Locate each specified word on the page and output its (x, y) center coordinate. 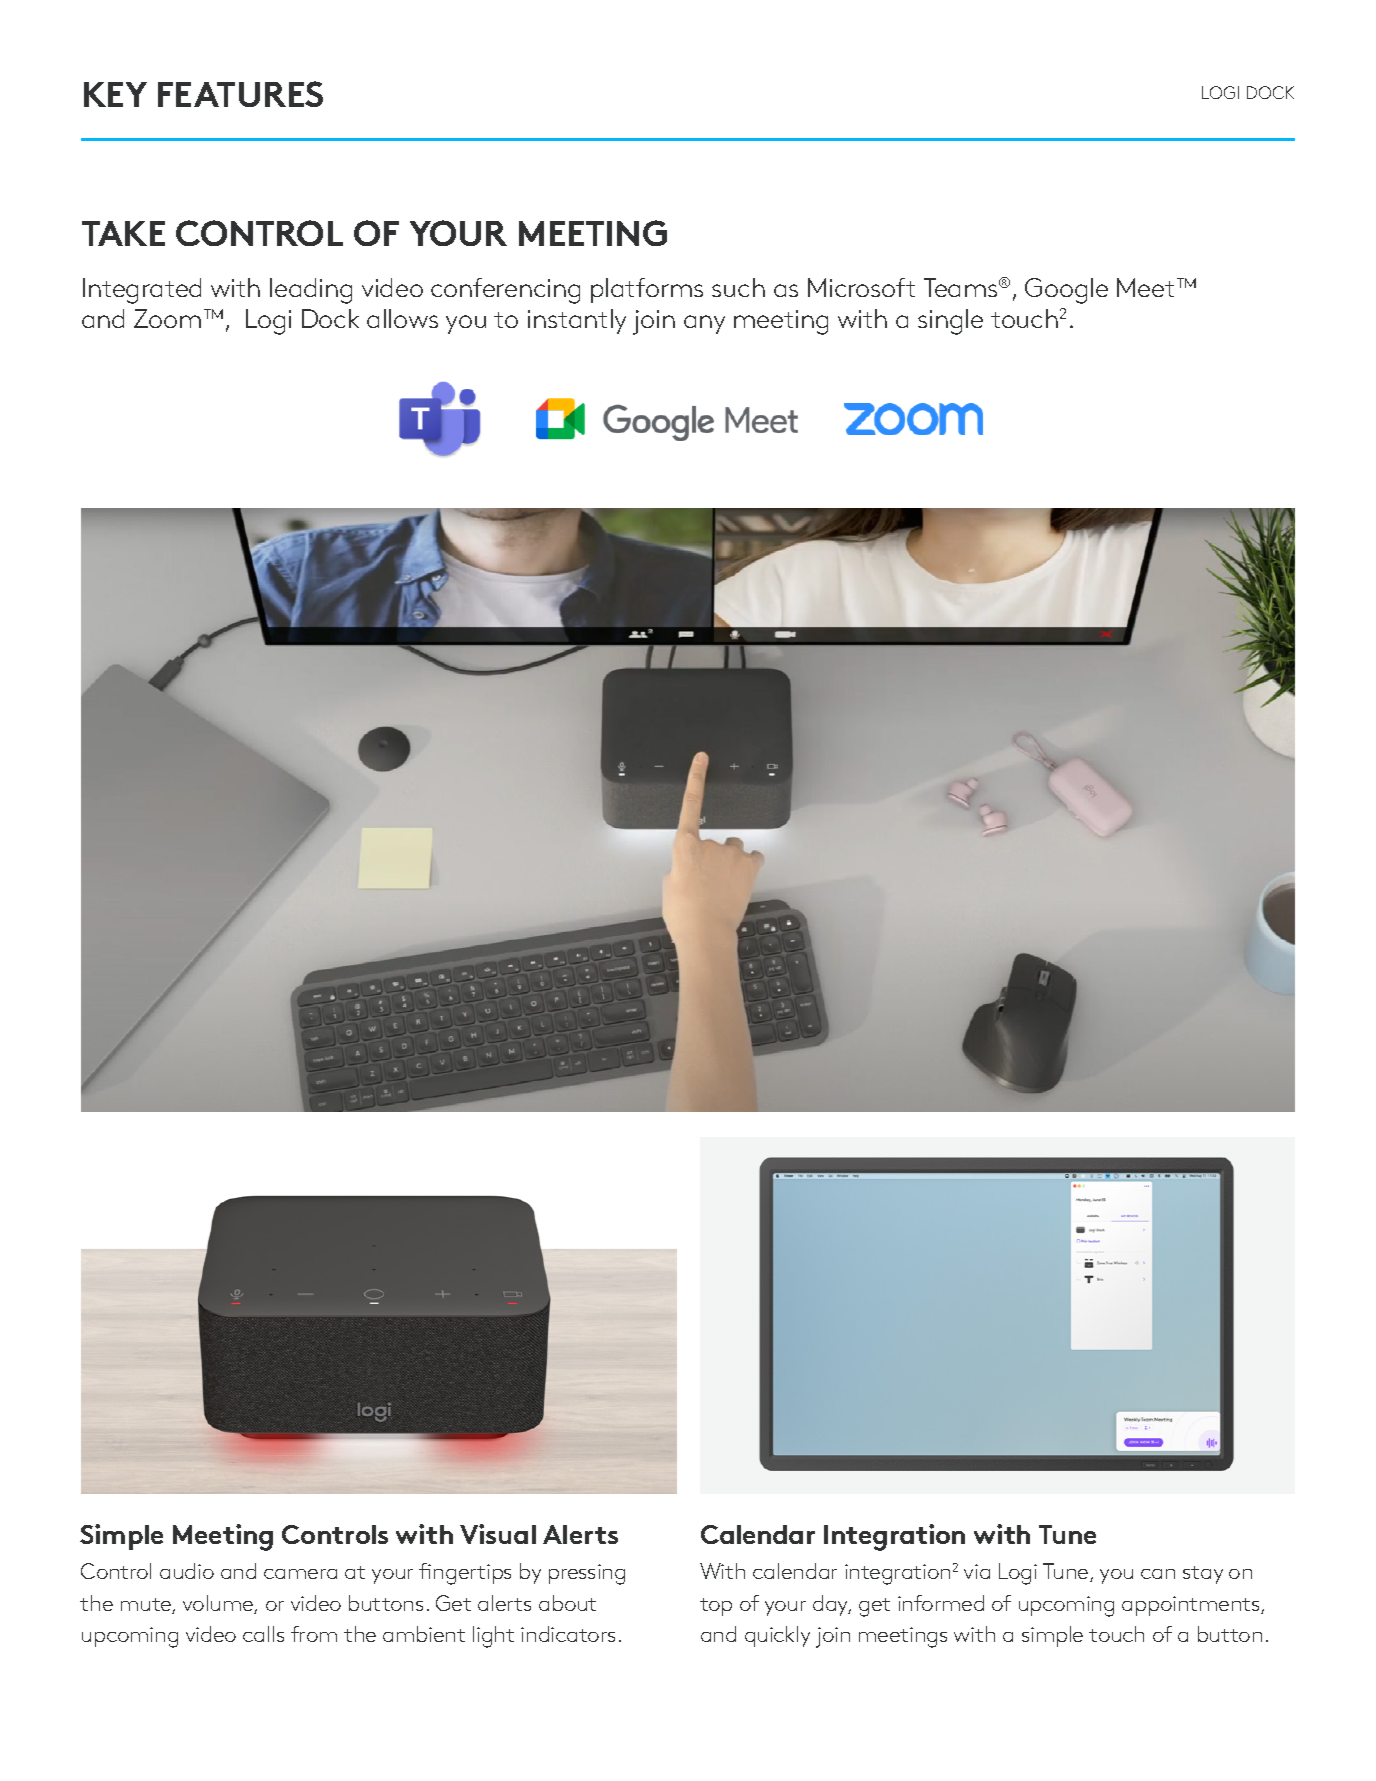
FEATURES (240, 94)
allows (402, 318)
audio (187, 1571)
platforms (647, 290)
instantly (577, 321)
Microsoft (861, 287)
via (977, 1571)
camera (300, 1574)
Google (1066, 291)
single (950, 322)
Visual (498, 1534)
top (716, 1607)
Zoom (167, 318)
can (1158, 1574)
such (738, 287)
